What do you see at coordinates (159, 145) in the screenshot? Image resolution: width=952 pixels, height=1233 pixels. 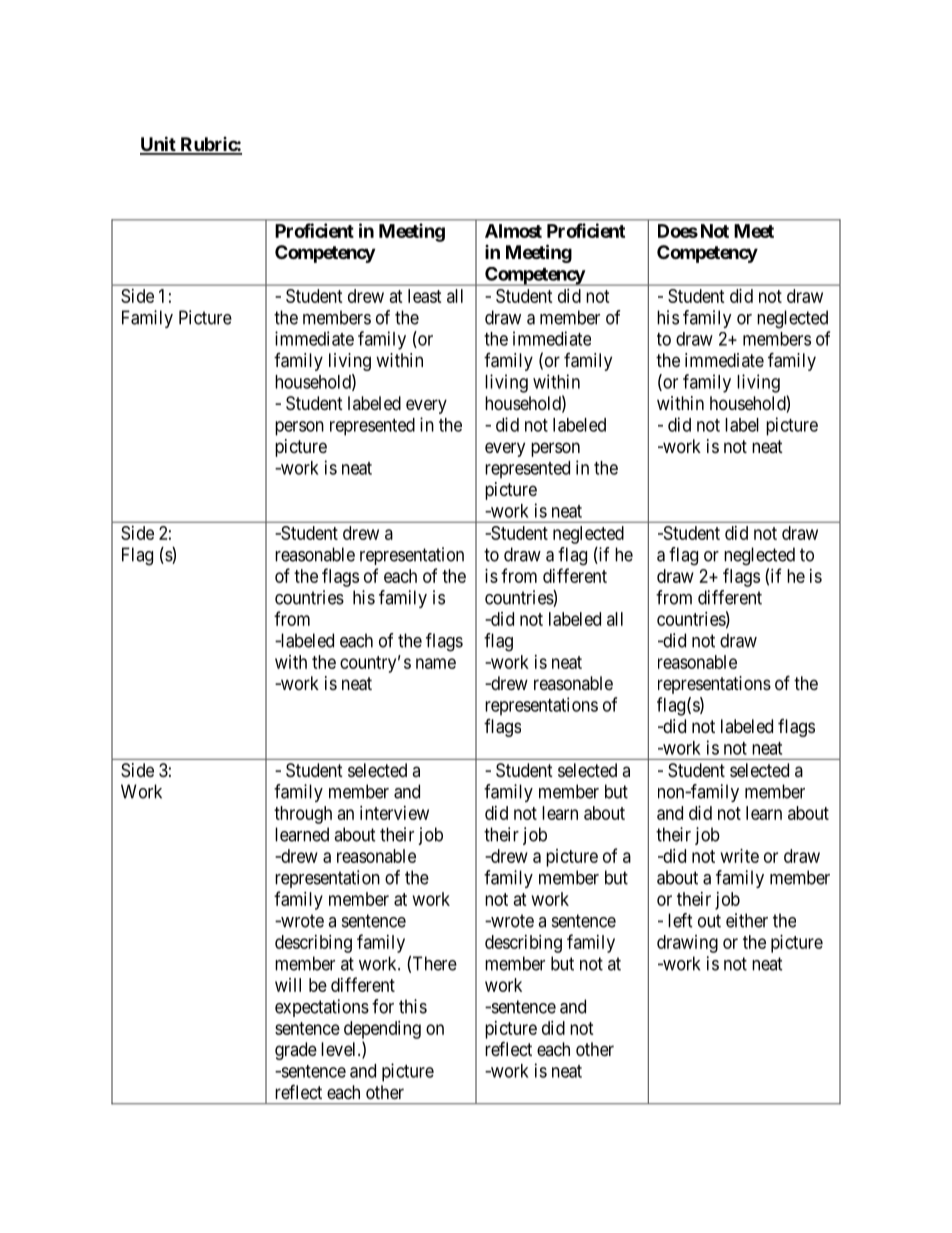 I see `Unit` at bounding box center [159, 145].
